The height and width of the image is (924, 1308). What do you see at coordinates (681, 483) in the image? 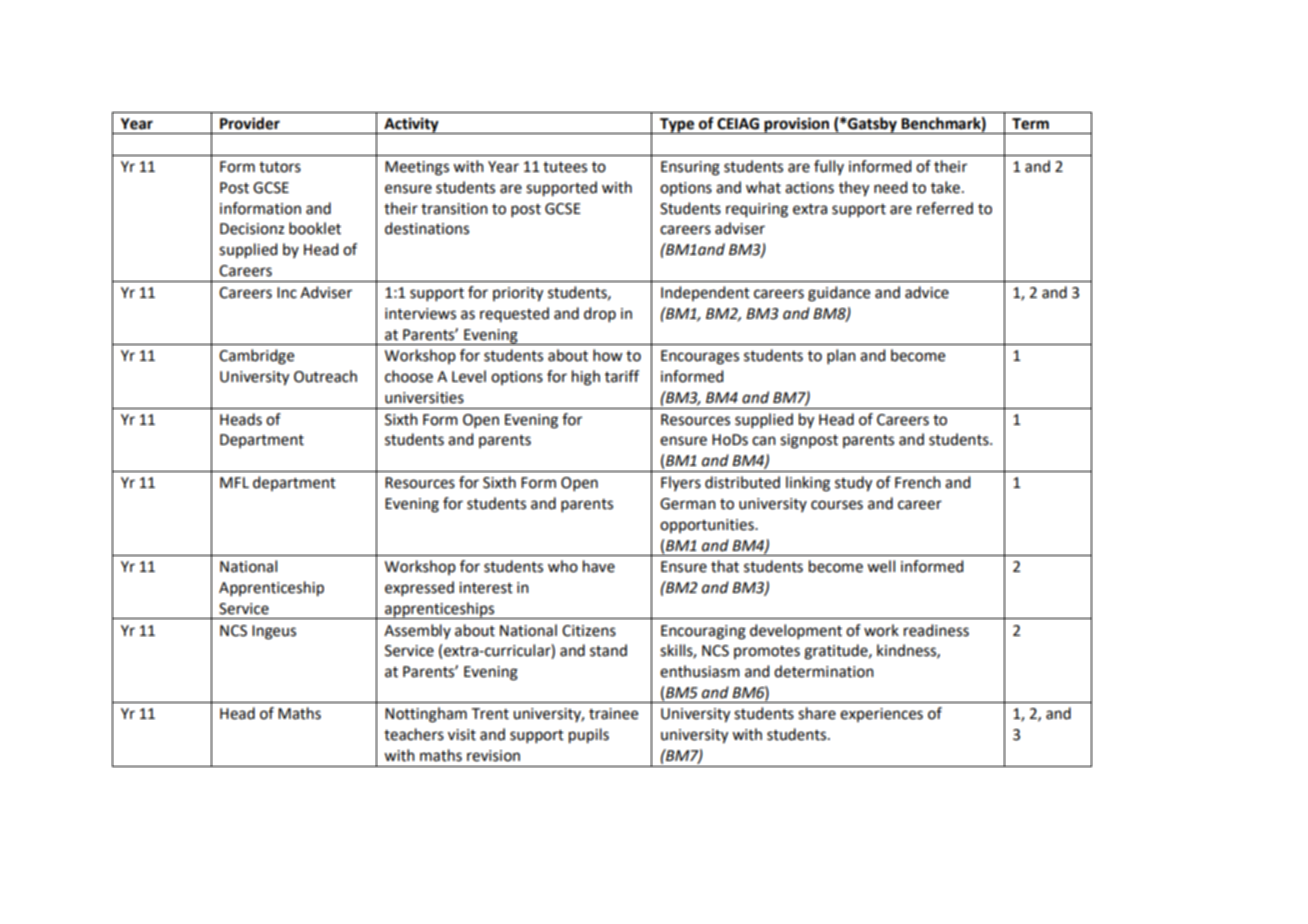
I see `Flyers` at bounding box center [681, 483].
